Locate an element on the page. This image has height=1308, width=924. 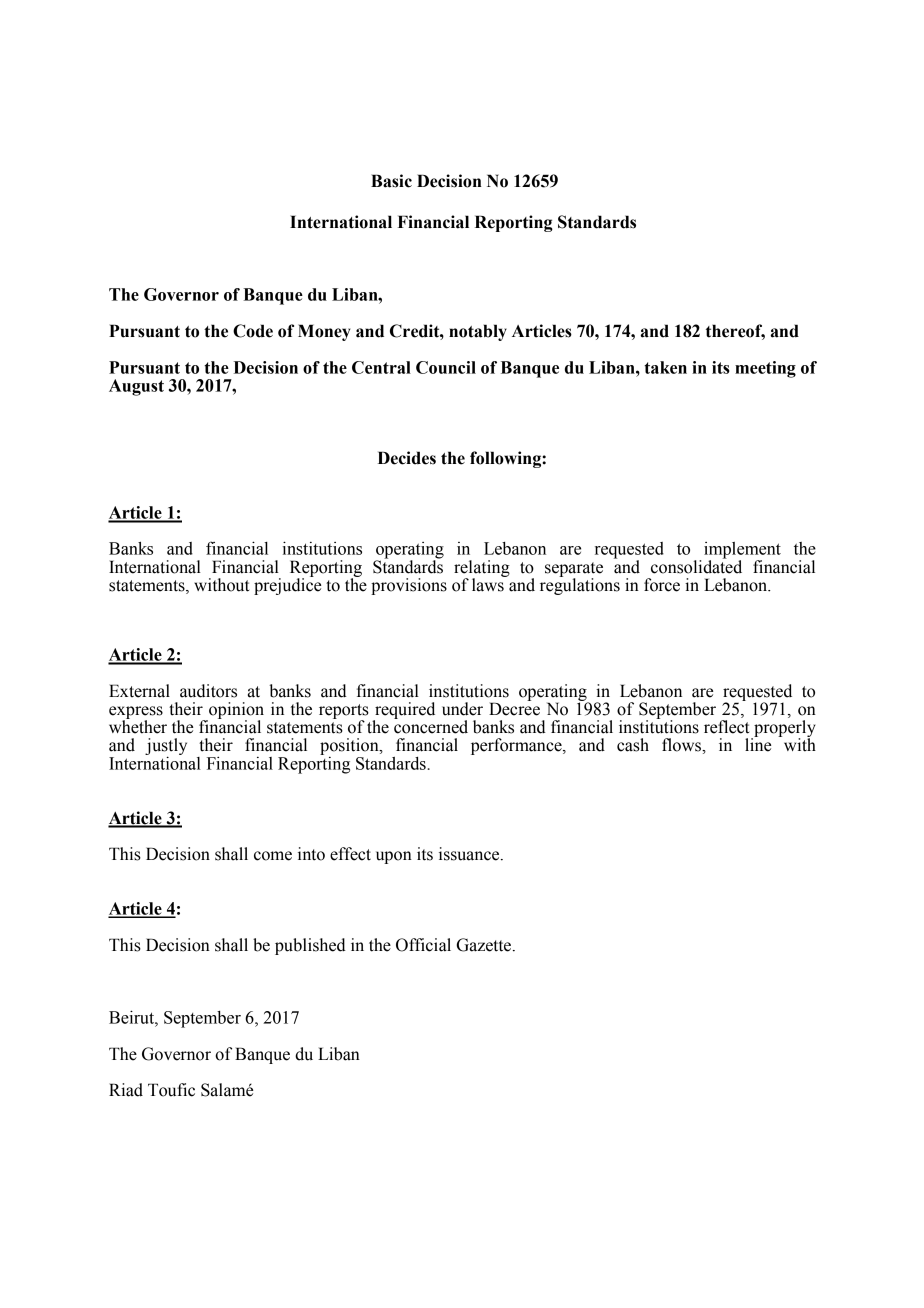
justly is located at coordinates (166, 748).
